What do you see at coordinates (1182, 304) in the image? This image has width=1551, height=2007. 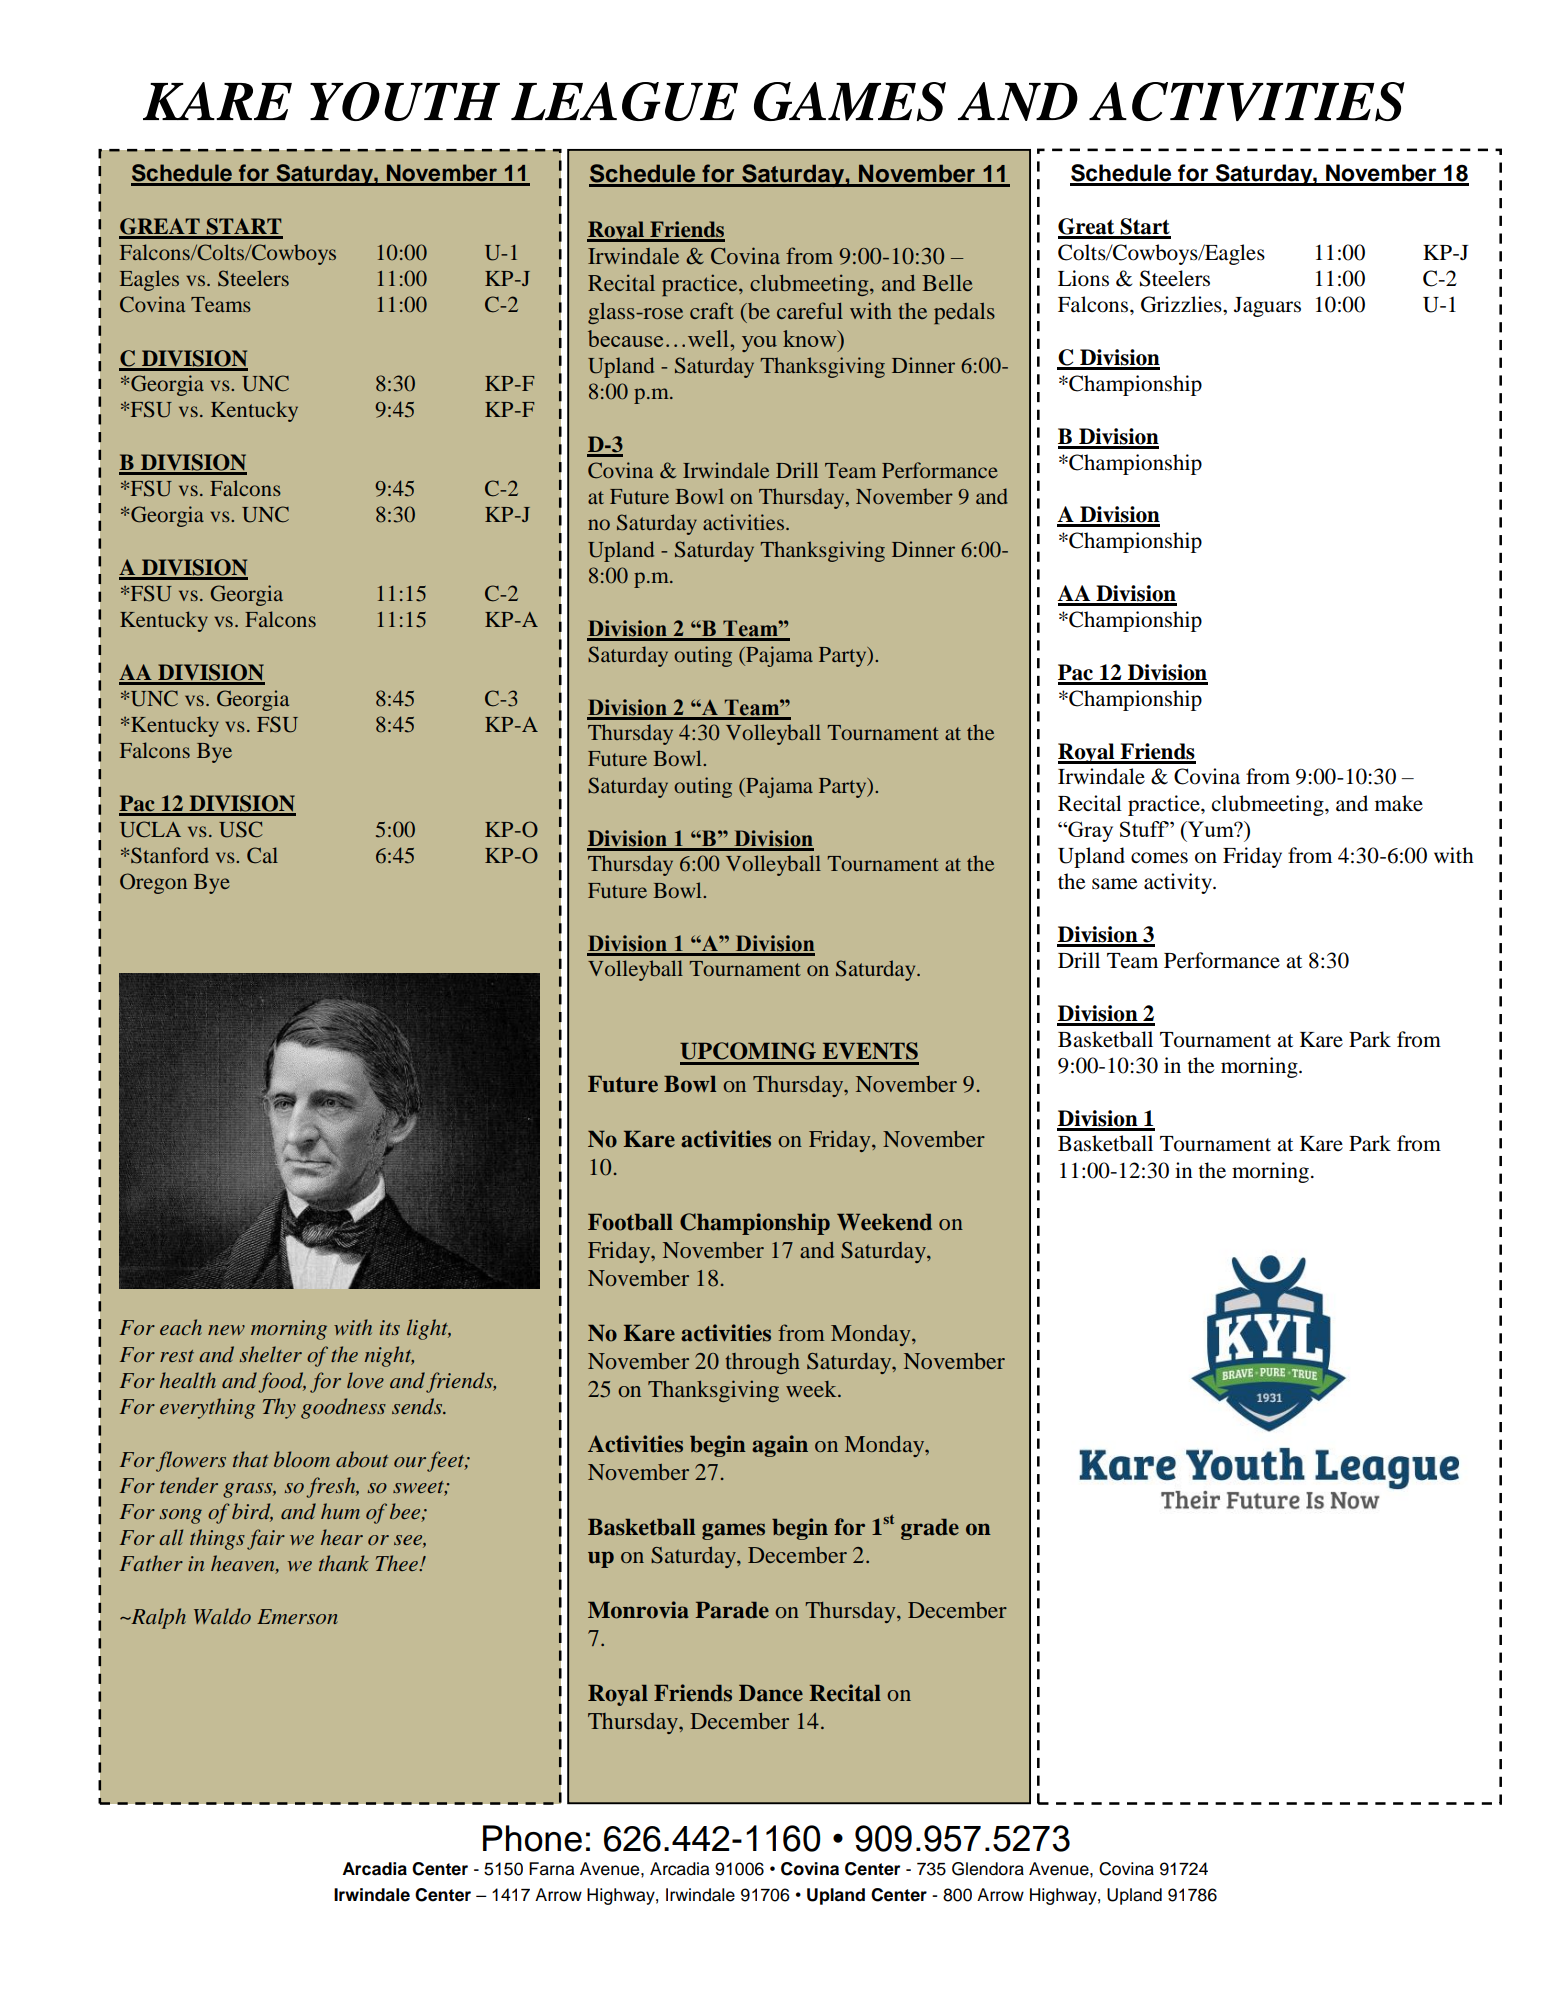 I see `Grizzlies` at bounding box center [1182, 304].
